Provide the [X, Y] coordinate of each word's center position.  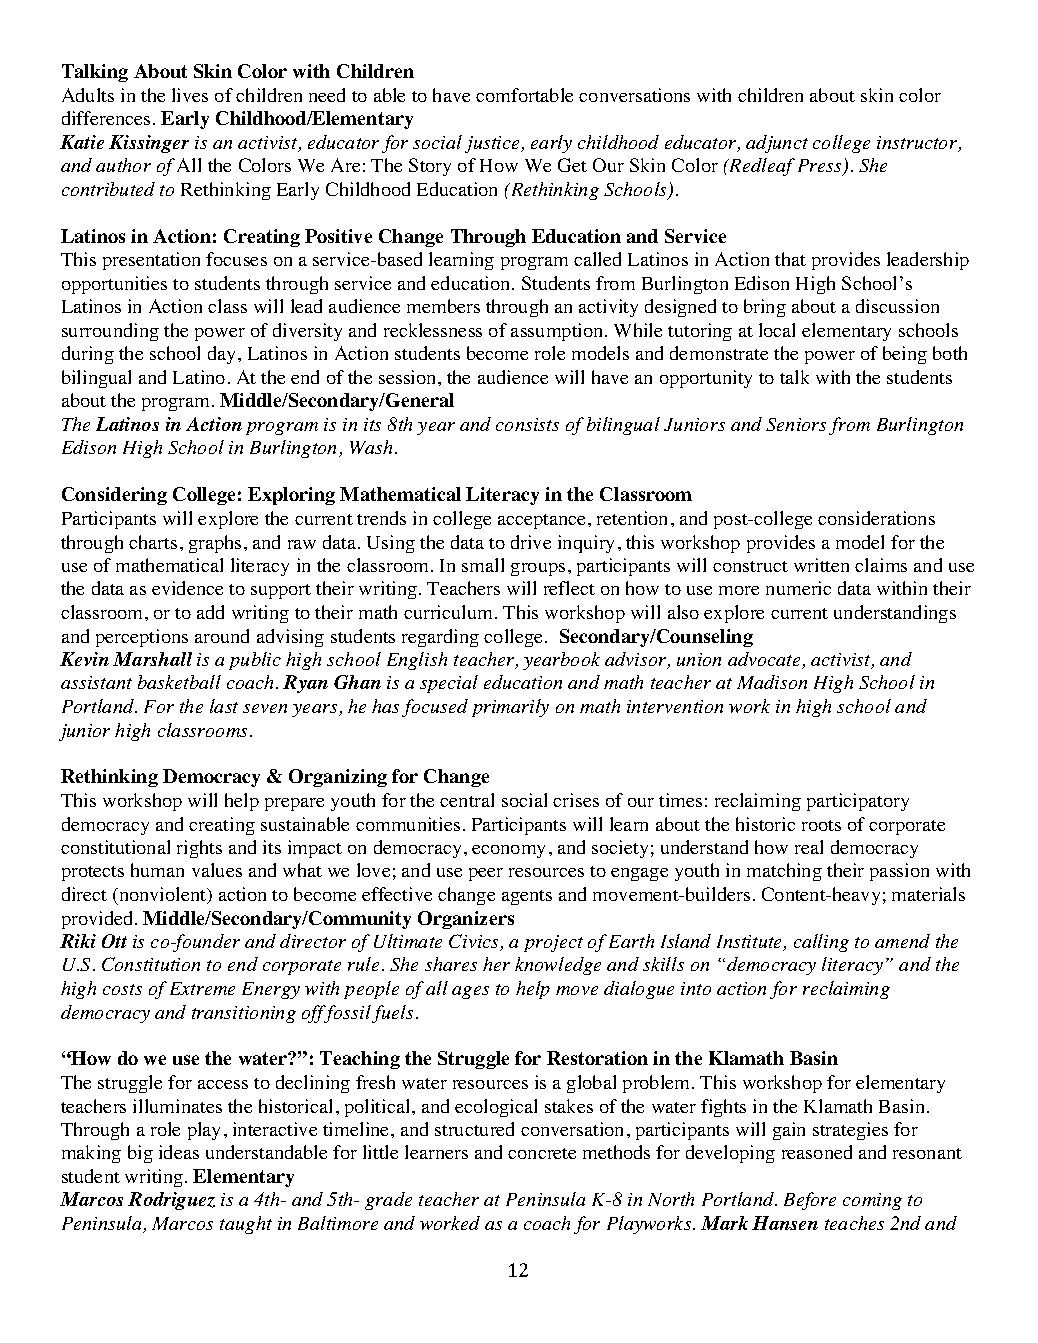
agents [527, 897]
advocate [765, 660]
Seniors [796, 424]
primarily [510, 708]
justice [493, 144]
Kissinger [149, 144]
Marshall [152, 659]
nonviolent [163, 895]
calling [821, 943]
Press [821, 167]
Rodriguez [171, 1201]
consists [527, 424]
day [223, 355]
